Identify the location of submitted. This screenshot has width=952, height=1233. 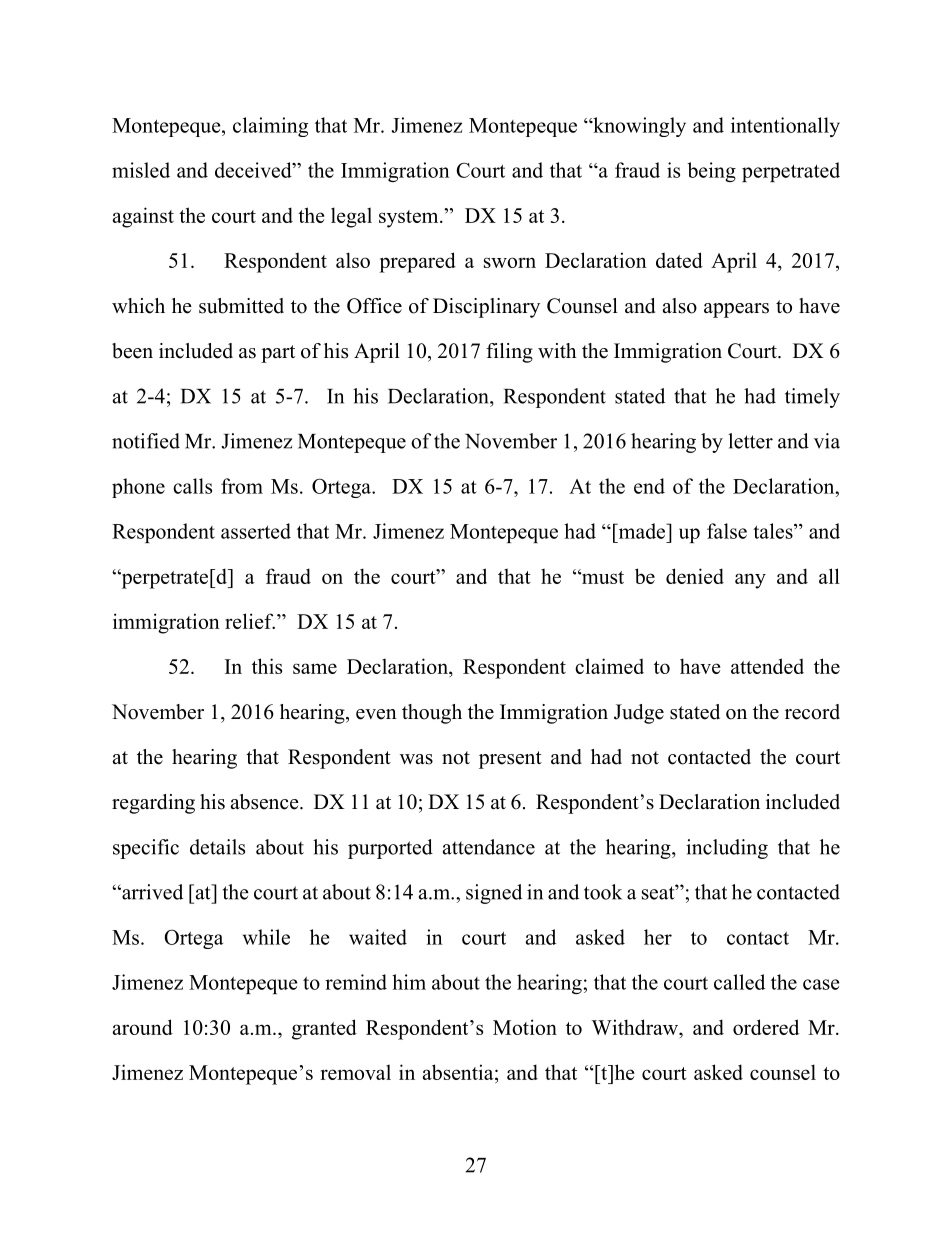
(241, 306).
